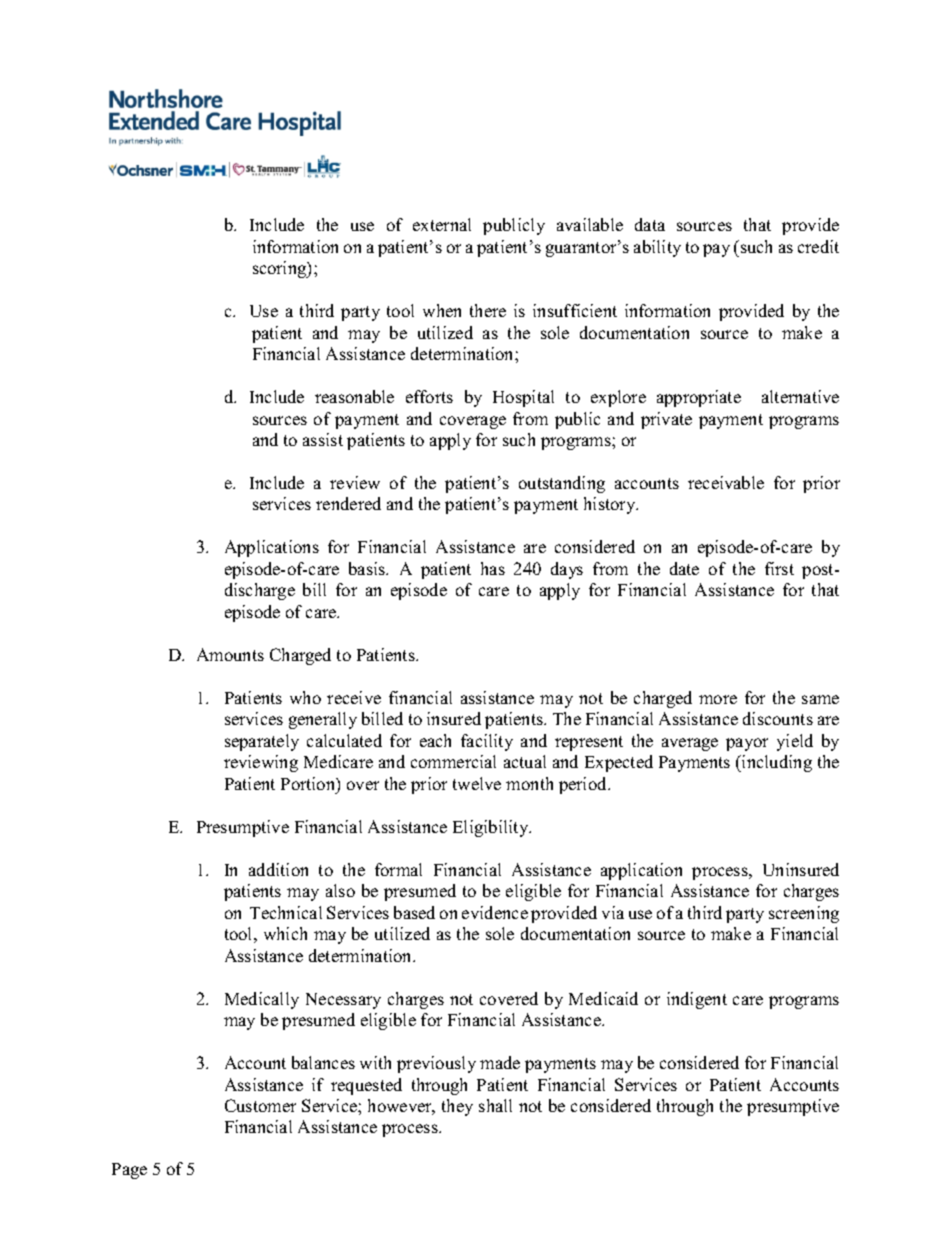 This page has width=952, height=1233. What do you see at coordinates (442, 224) in the page?
I see `external` at bounding box center [442, 224].
